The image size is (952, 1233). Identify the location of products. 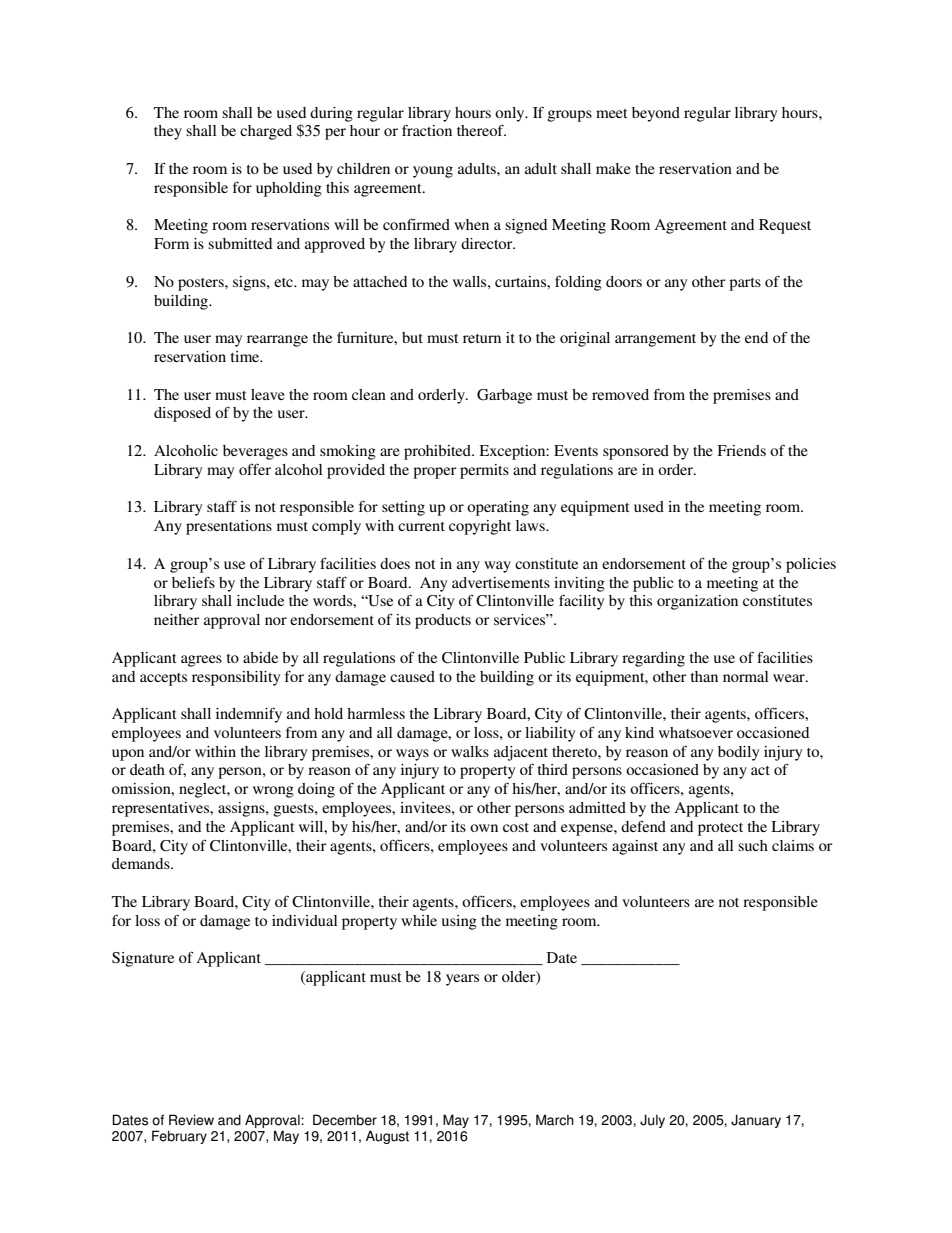
(443, 621).
